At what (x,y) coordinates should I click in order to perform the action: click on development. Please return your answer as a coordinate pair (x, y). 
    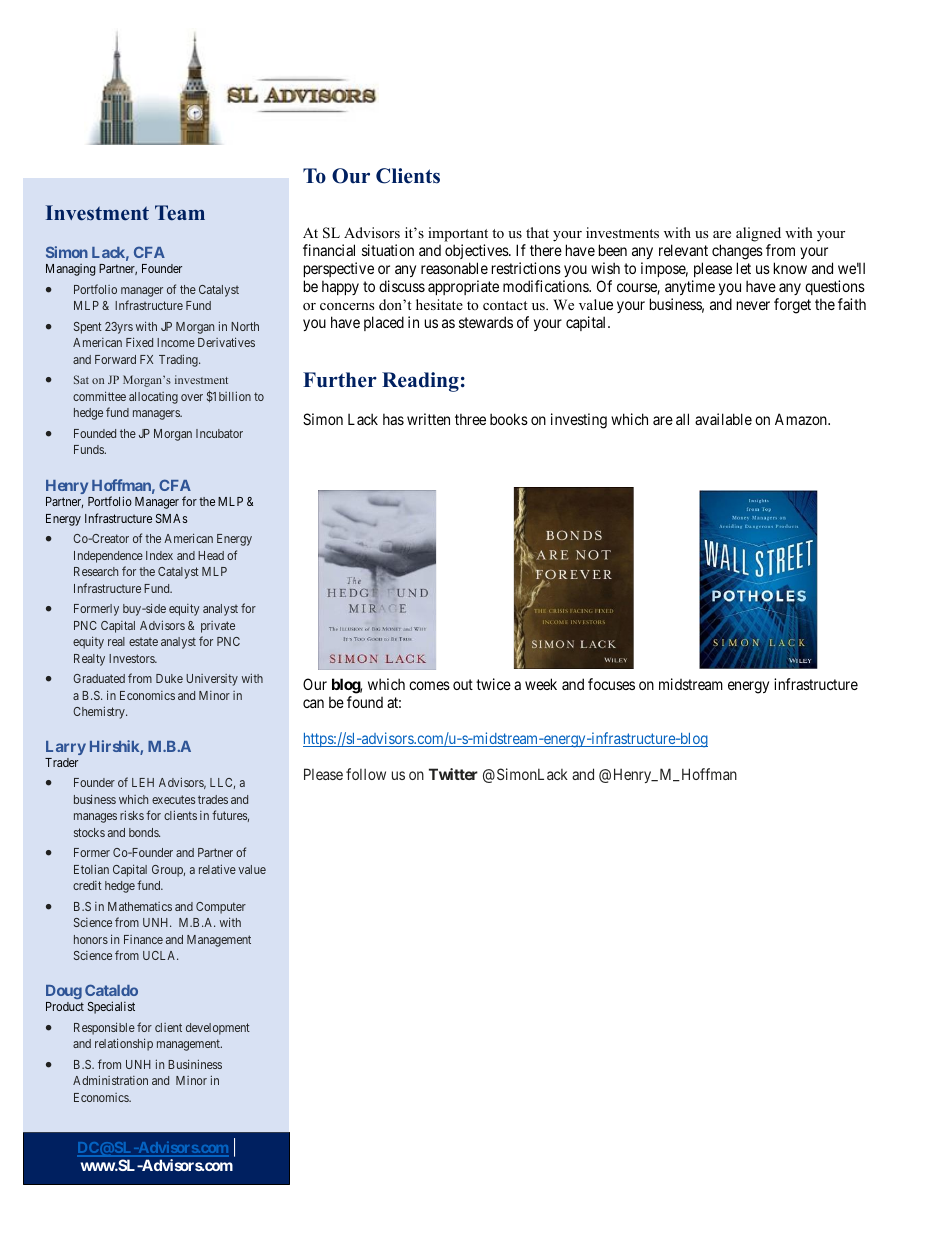
    Looking at the image, I should click on (218, 1029).
